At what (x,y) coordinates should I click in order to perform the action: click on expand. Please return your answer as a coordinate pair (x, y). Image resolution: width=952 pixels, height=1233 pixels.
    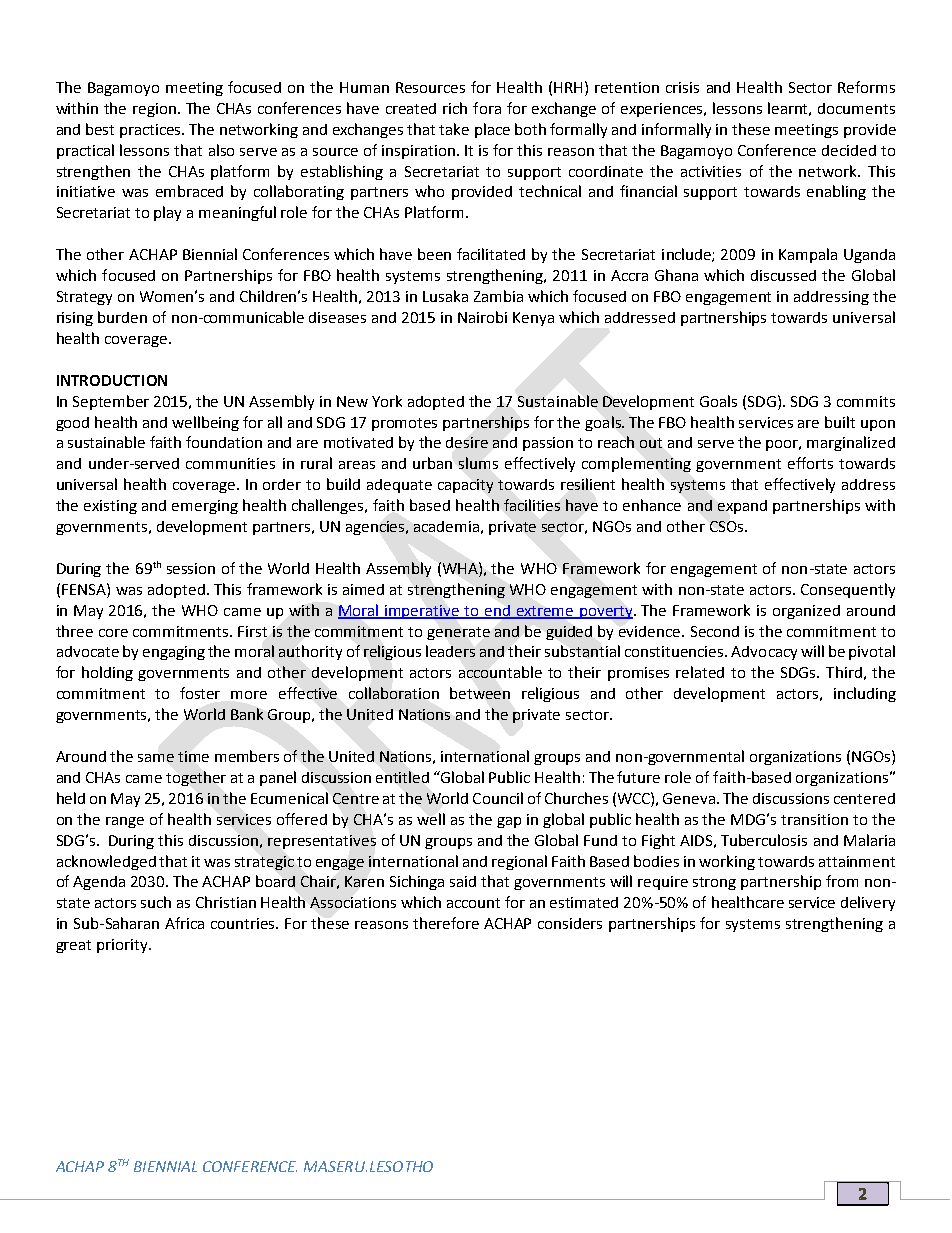
    Looking at the image, I should click on (742, 507).
